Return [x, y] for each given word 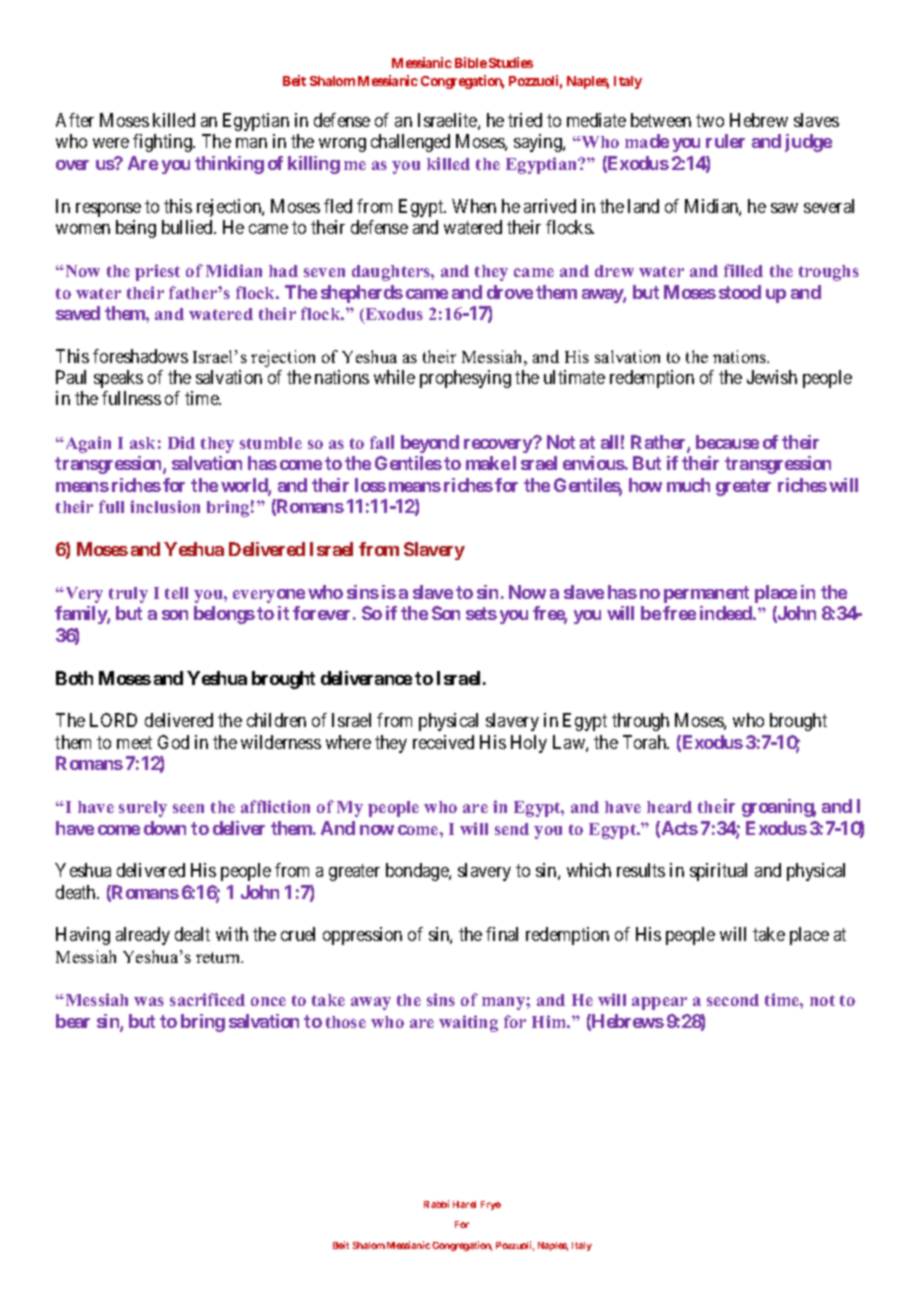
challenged [410, 143]
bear [73, 1021]
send [512, 829]
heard [669, 807]
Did [181, 442]
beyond [430, 444]
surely [143, 809]
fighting [163, 143]
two [710, 120]
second [733, 1000]
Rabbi [436, 1204]
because [727, 442]
